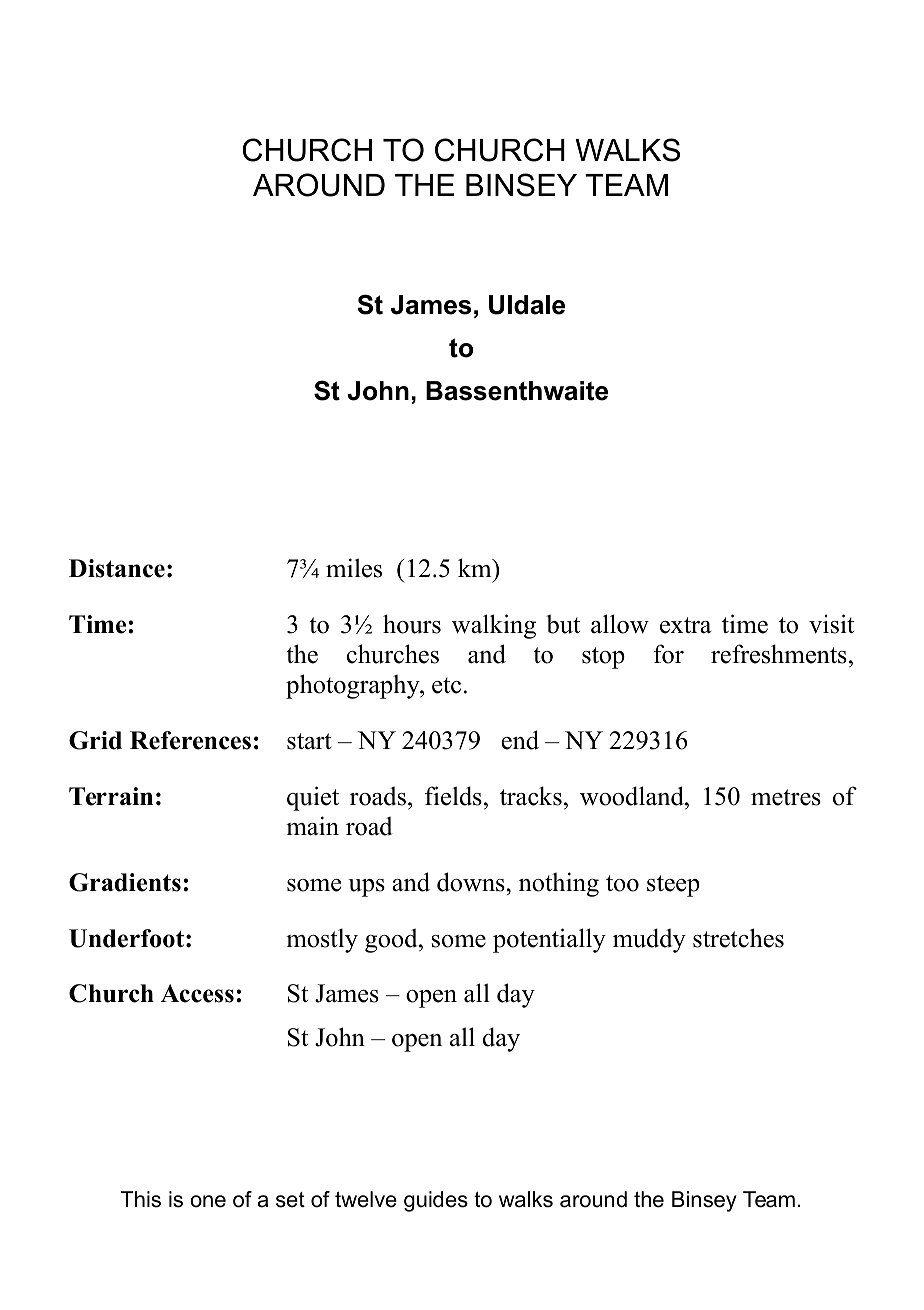  I want to click on extra, so click(686, 625).
